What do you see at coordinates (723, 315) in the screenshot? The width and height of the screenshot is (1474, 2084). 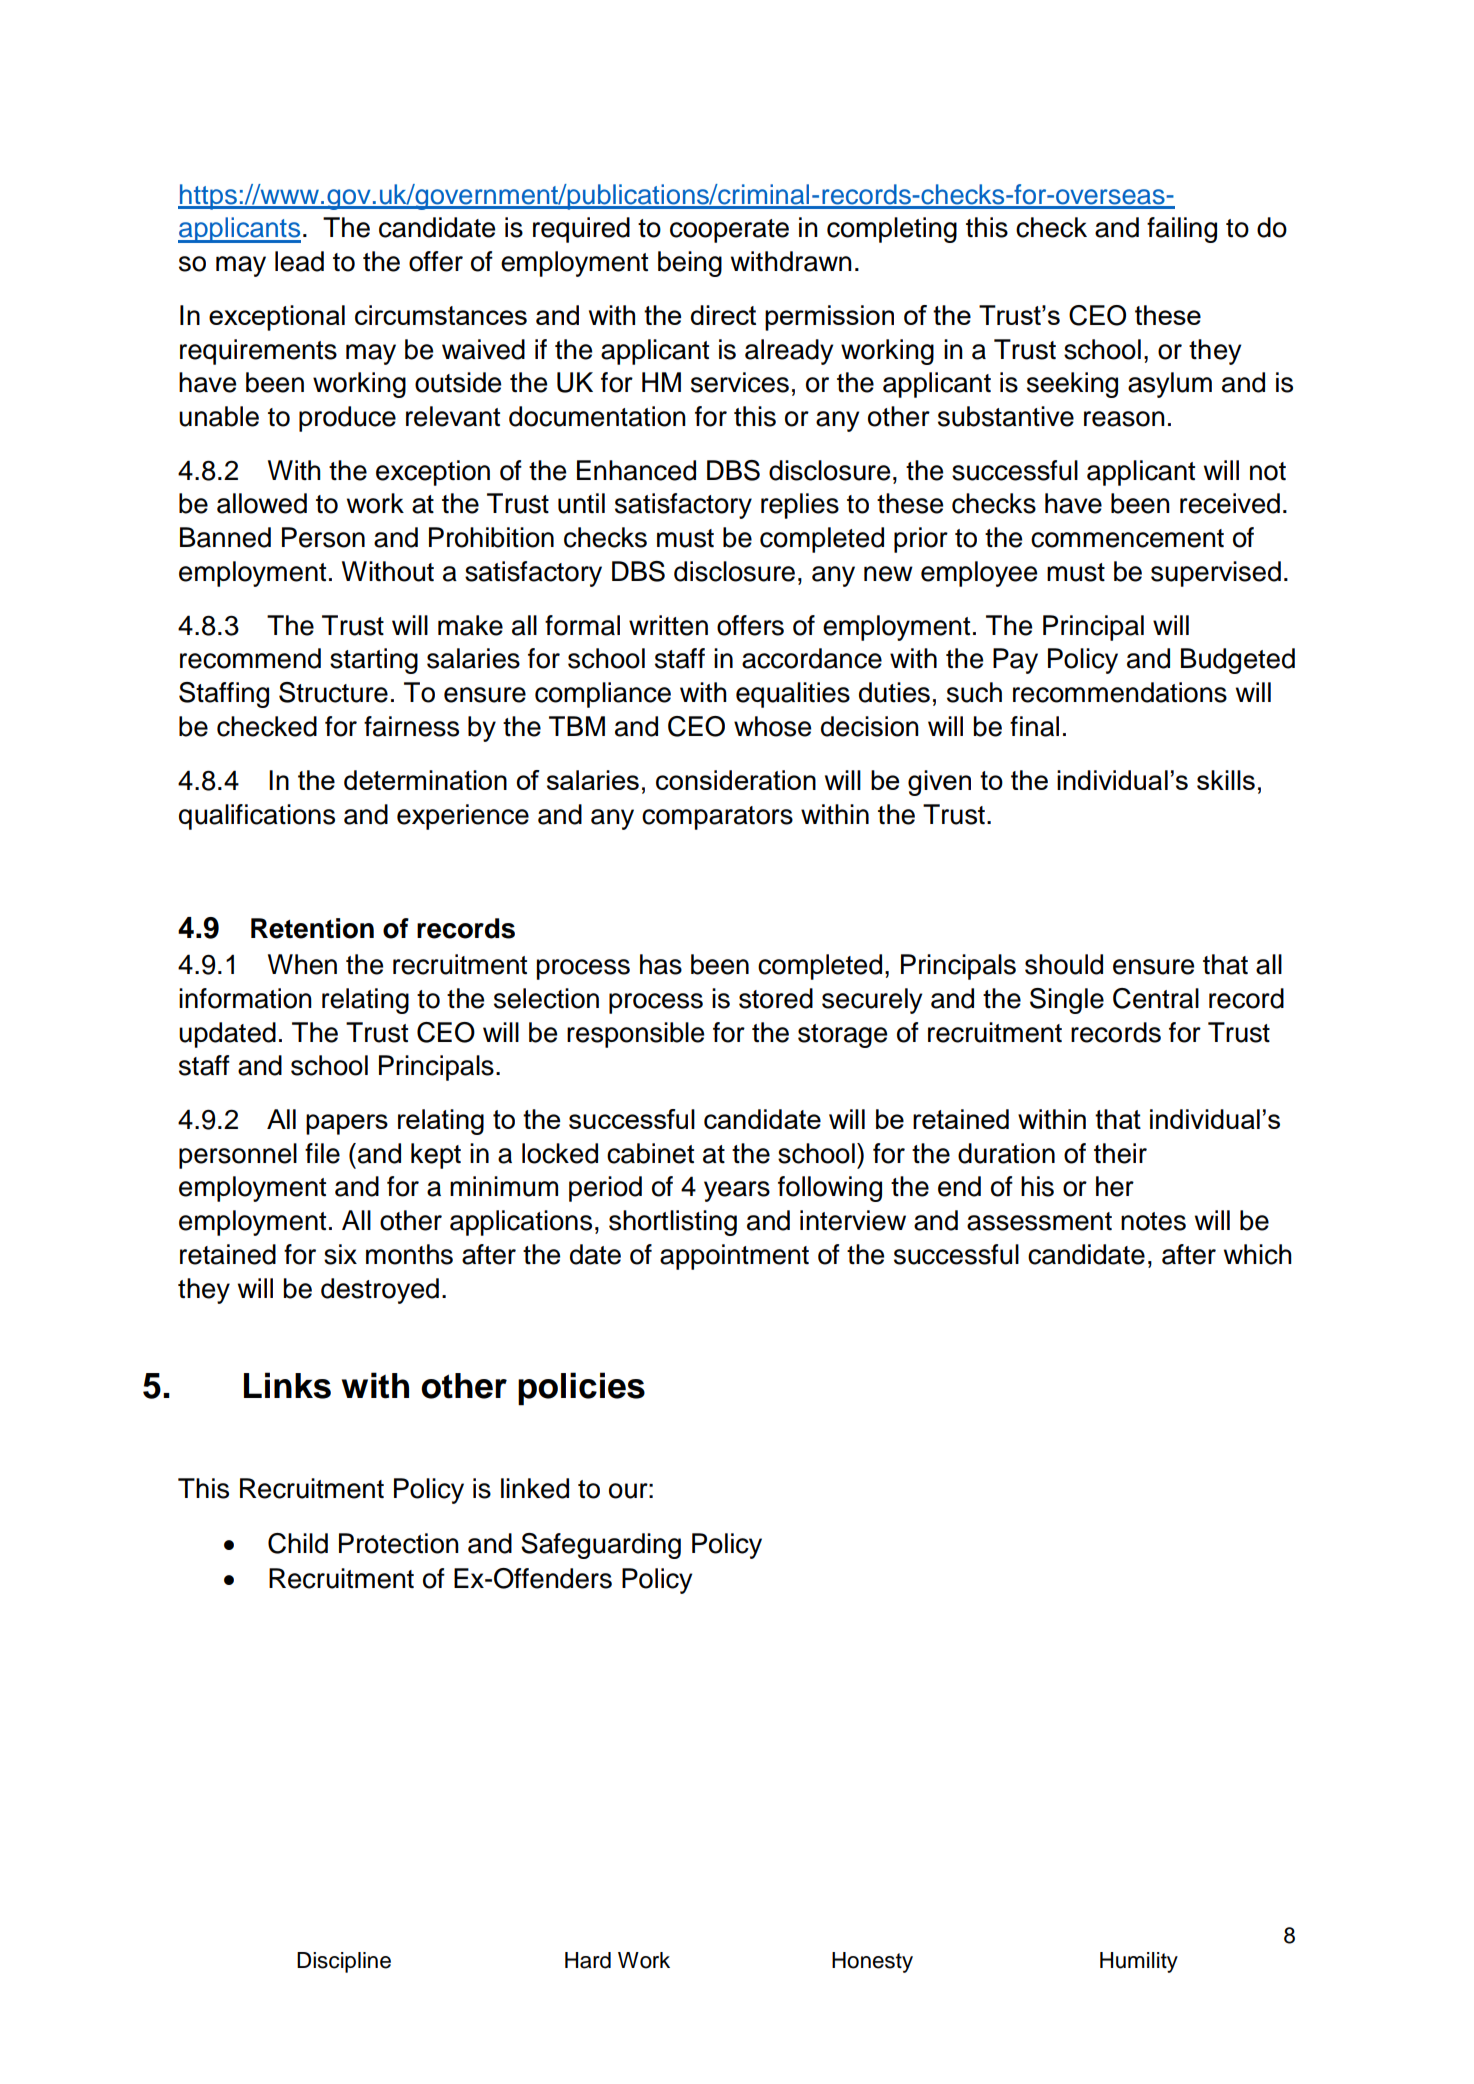 I see `direct` at bounding box center [723, 315].
